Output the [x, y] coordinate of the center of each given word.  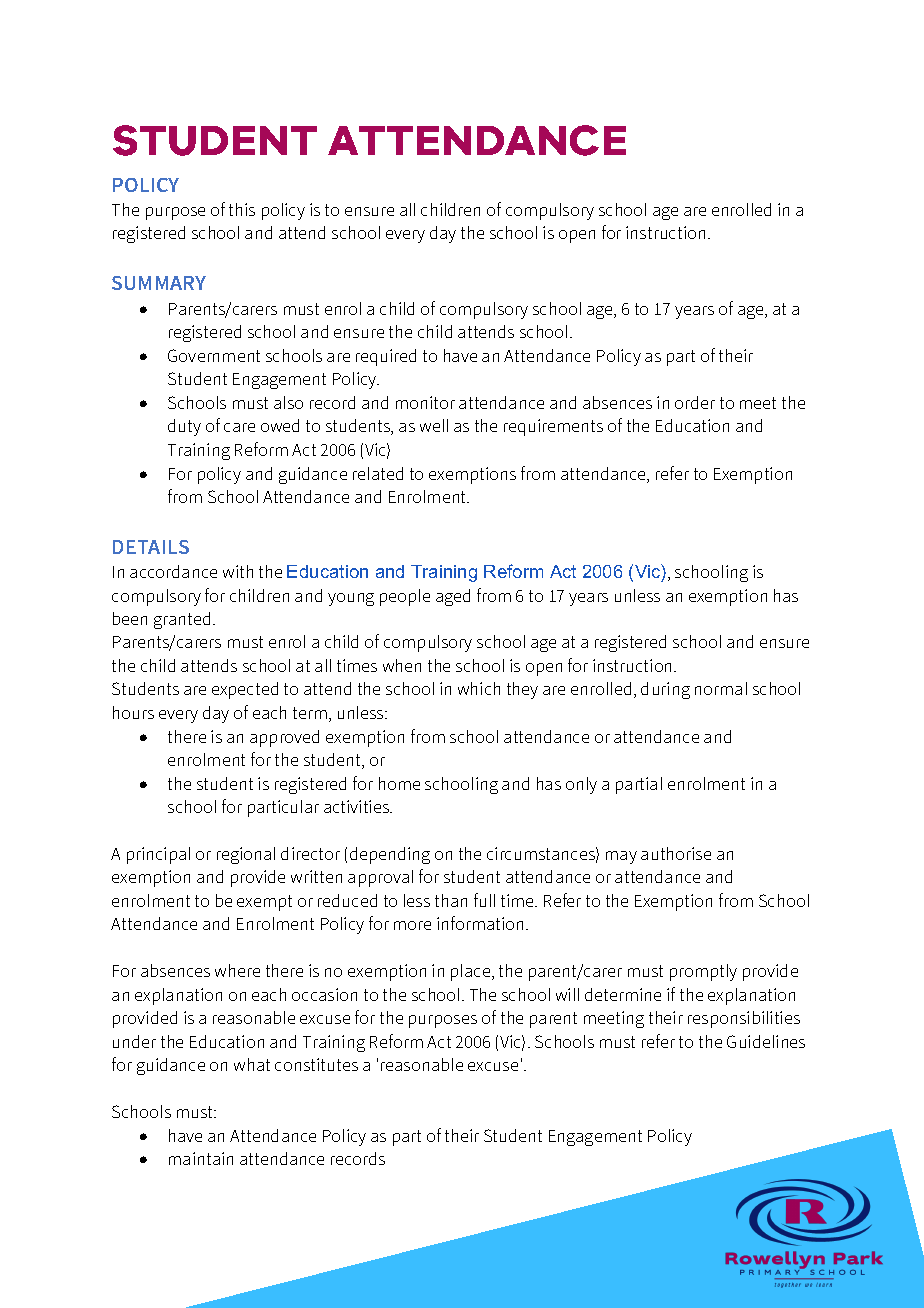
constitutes [316, 1064]
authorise [676, 853]
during [665, 690]
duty [184, 427]
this [242, 209]
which [479, 688]
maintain [201, 1158]
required [386, 357]
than [451, 900]
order [695, 402]
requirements [553, 427]
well [434, 425]
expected [245, 690]
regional [246, 855]
